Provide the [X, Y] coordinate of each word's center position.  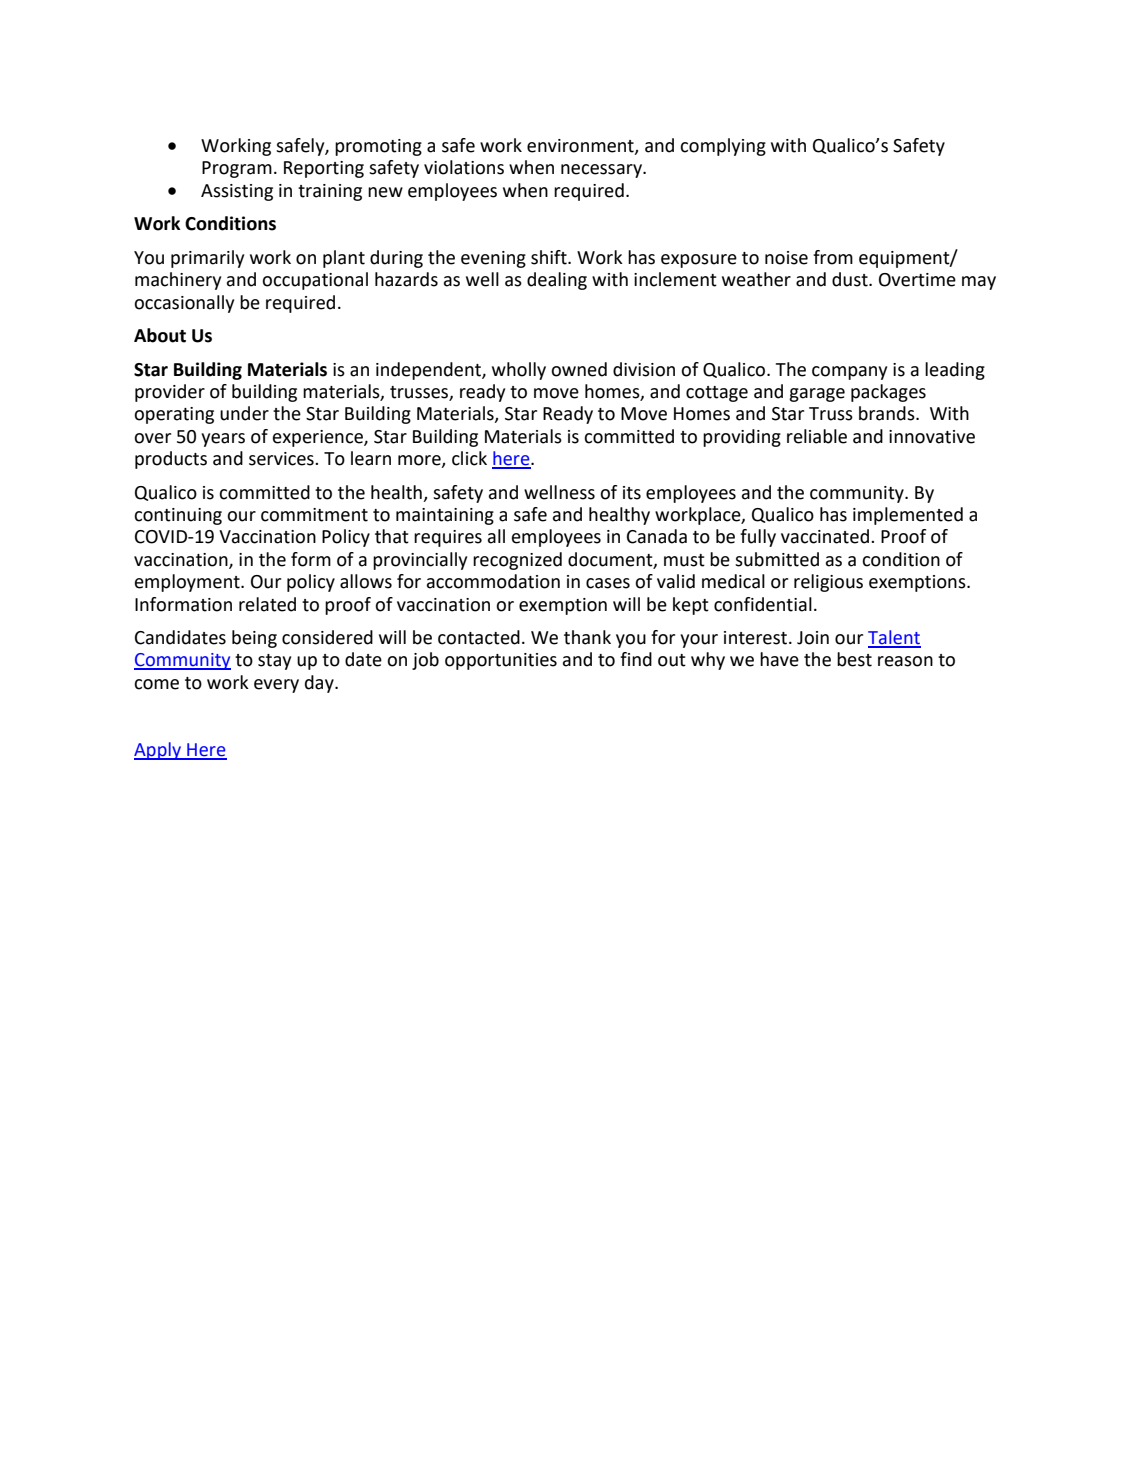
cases [608, 583]
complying [723, 147]
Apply [159, 751]
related [267, 604]
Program [237, 169]
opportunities [501, 661]
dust [851, 279]
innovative [932, 437]
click [469, 458]
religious [828, 583]
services [282, 459]
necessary [602, 171]
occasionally [184, 304]
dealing [557, 281]
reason [905, 661]
